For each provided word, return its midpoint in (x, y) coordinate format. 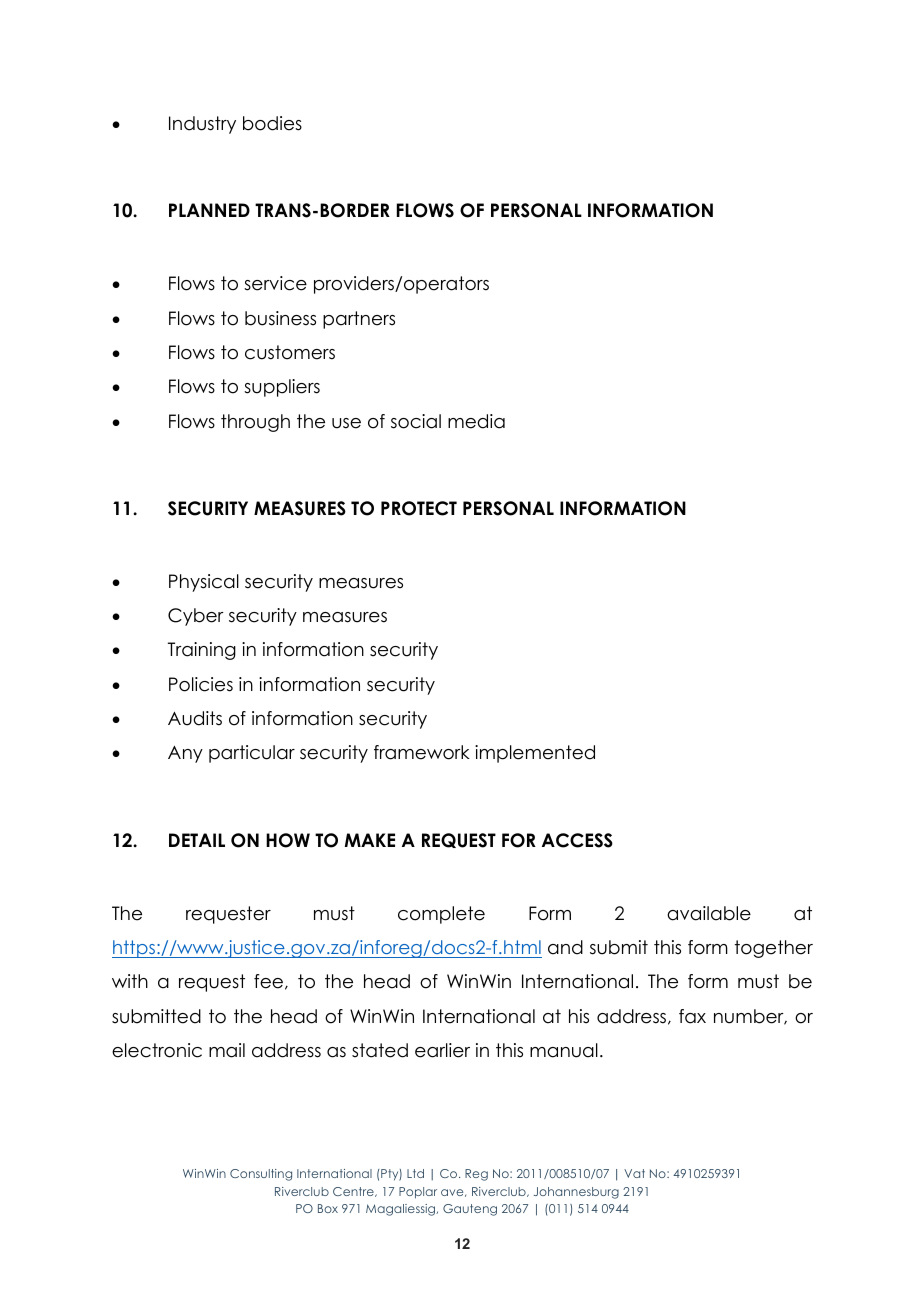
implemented (535, 754)
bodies (272, 123)
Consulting (261, 1175)
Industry (202, 125)
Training (202, 651)
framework (422, 752)
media (476, 421)
